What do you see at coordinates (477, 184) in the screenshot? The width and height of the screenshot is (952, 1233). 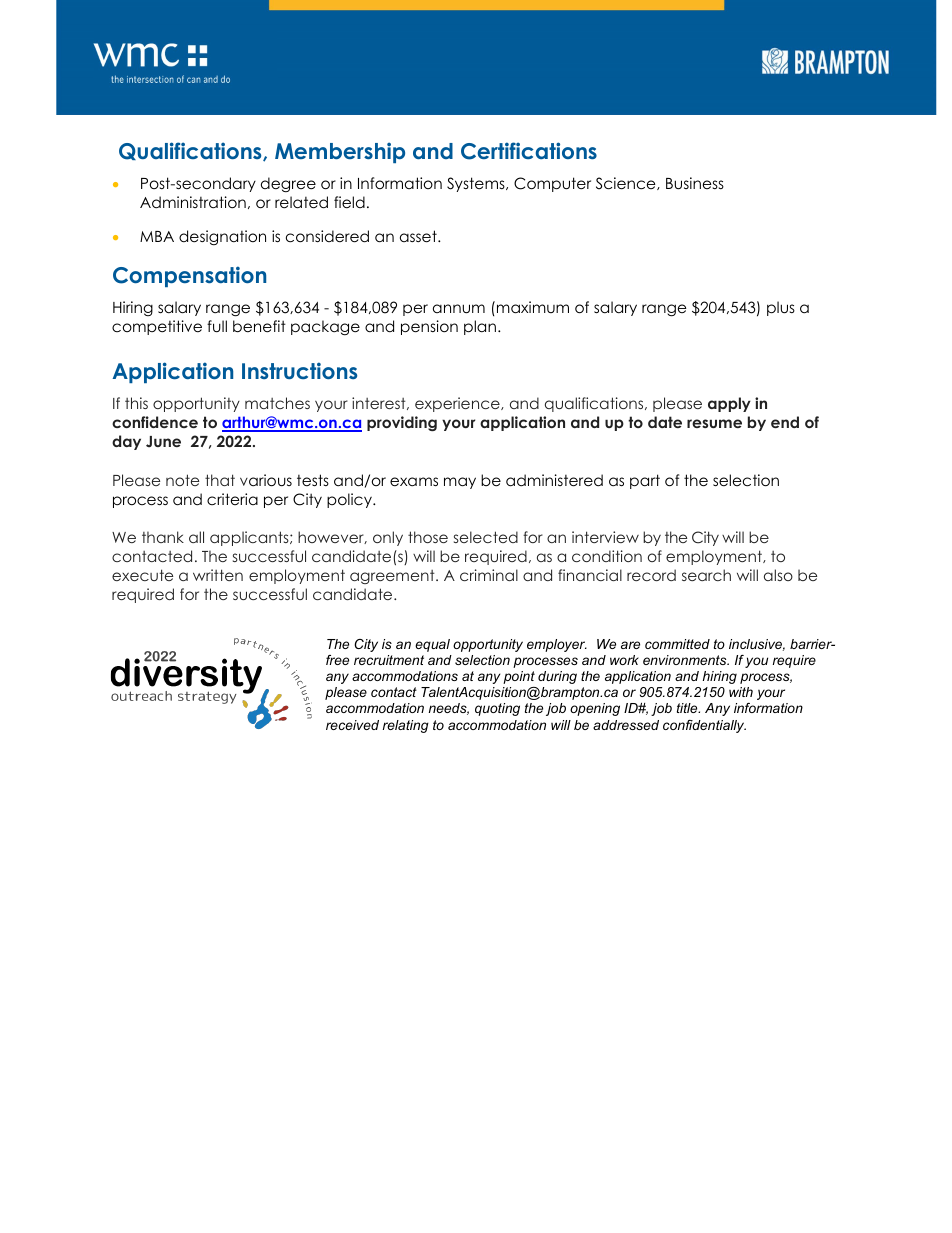 I see `Systems` at bounding box center [477, 184].
